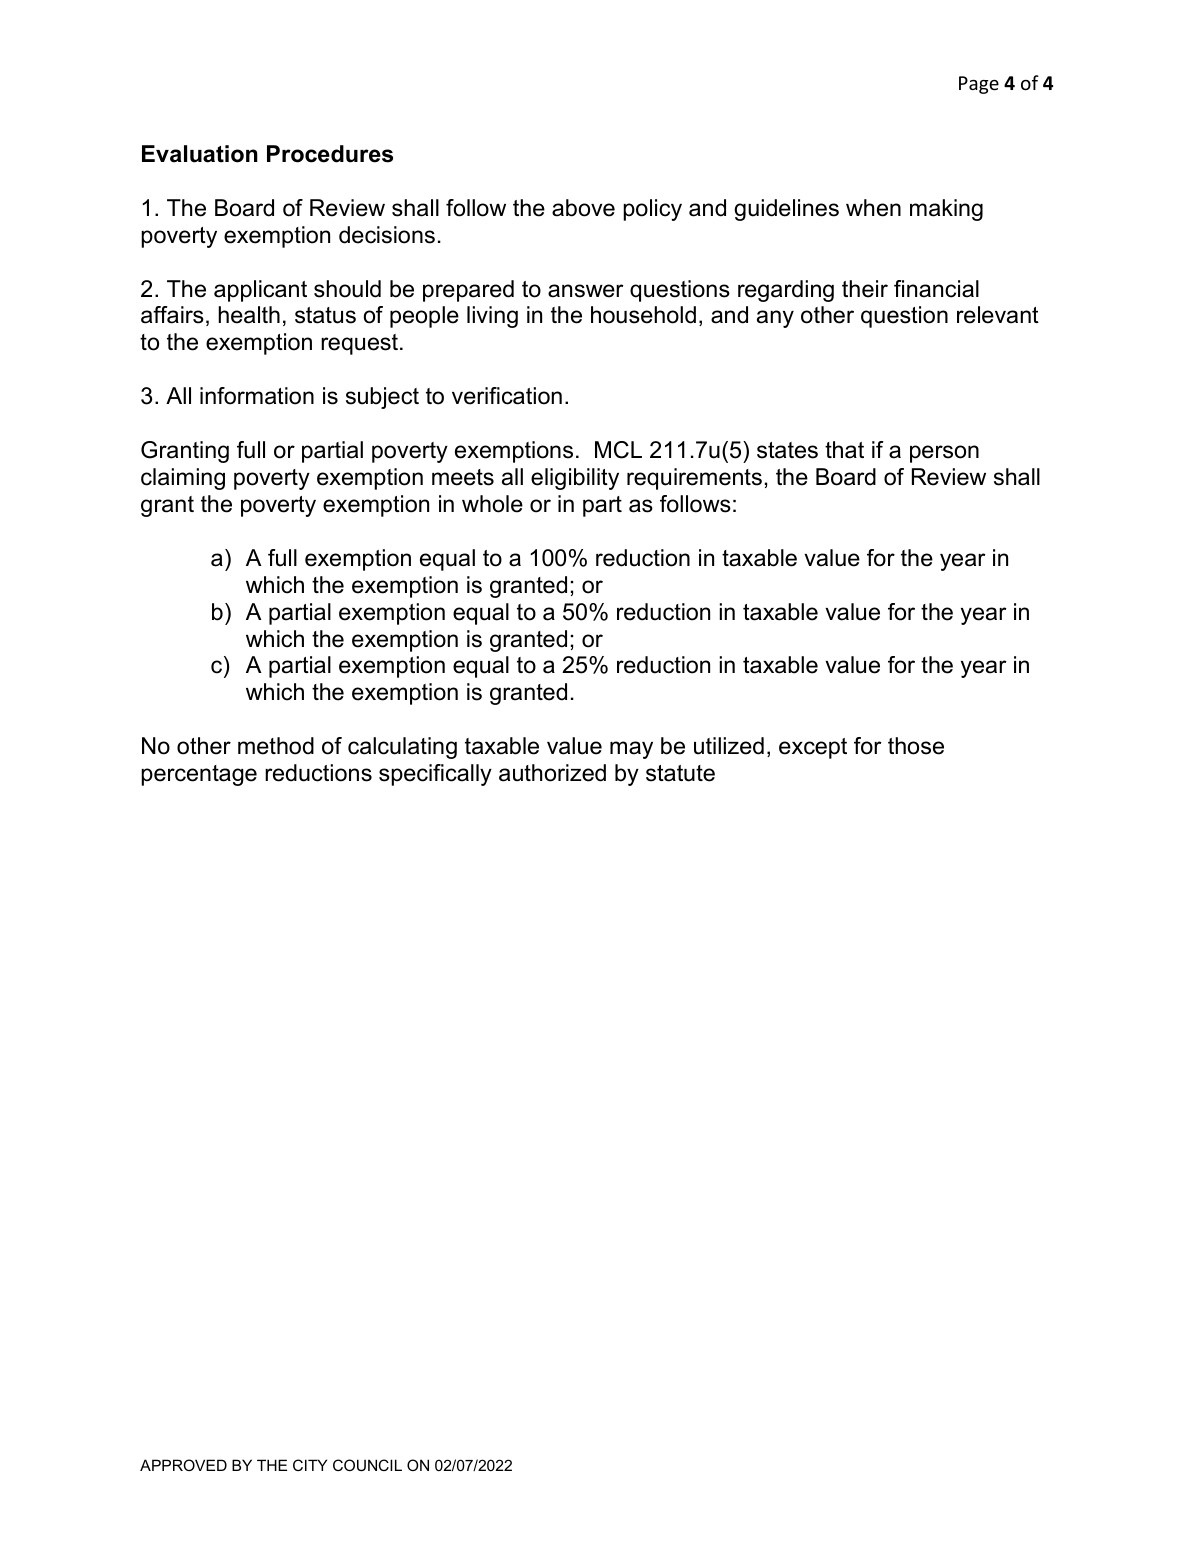 This image has height=1545, width=1194. Describe the element at coordinates (199, 775) in the image. I see `percentage` at that location.
